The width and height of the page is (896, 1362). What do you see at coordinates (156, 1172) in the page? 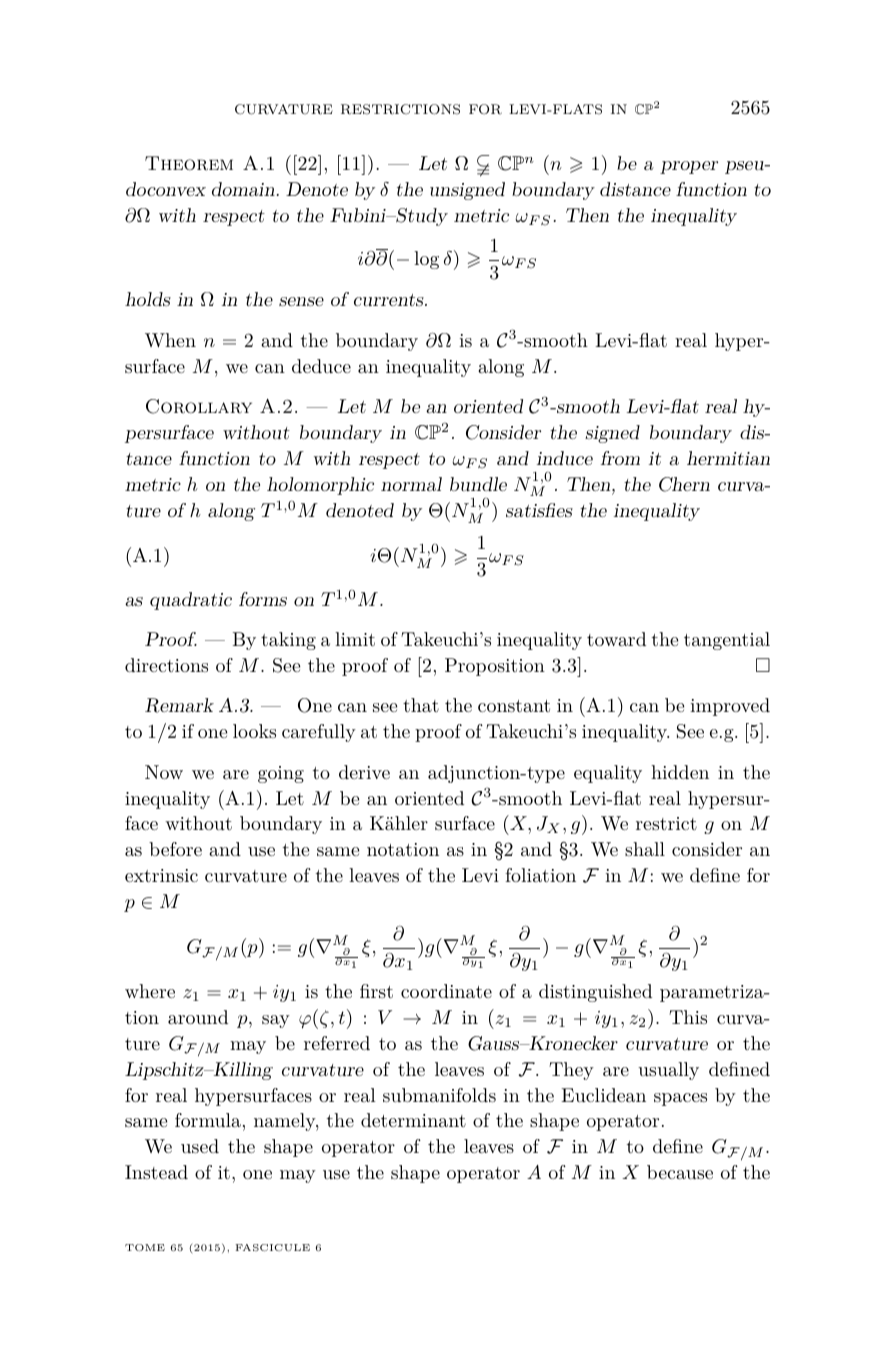
I see `Instead` at bounding box center [156, 1172].
